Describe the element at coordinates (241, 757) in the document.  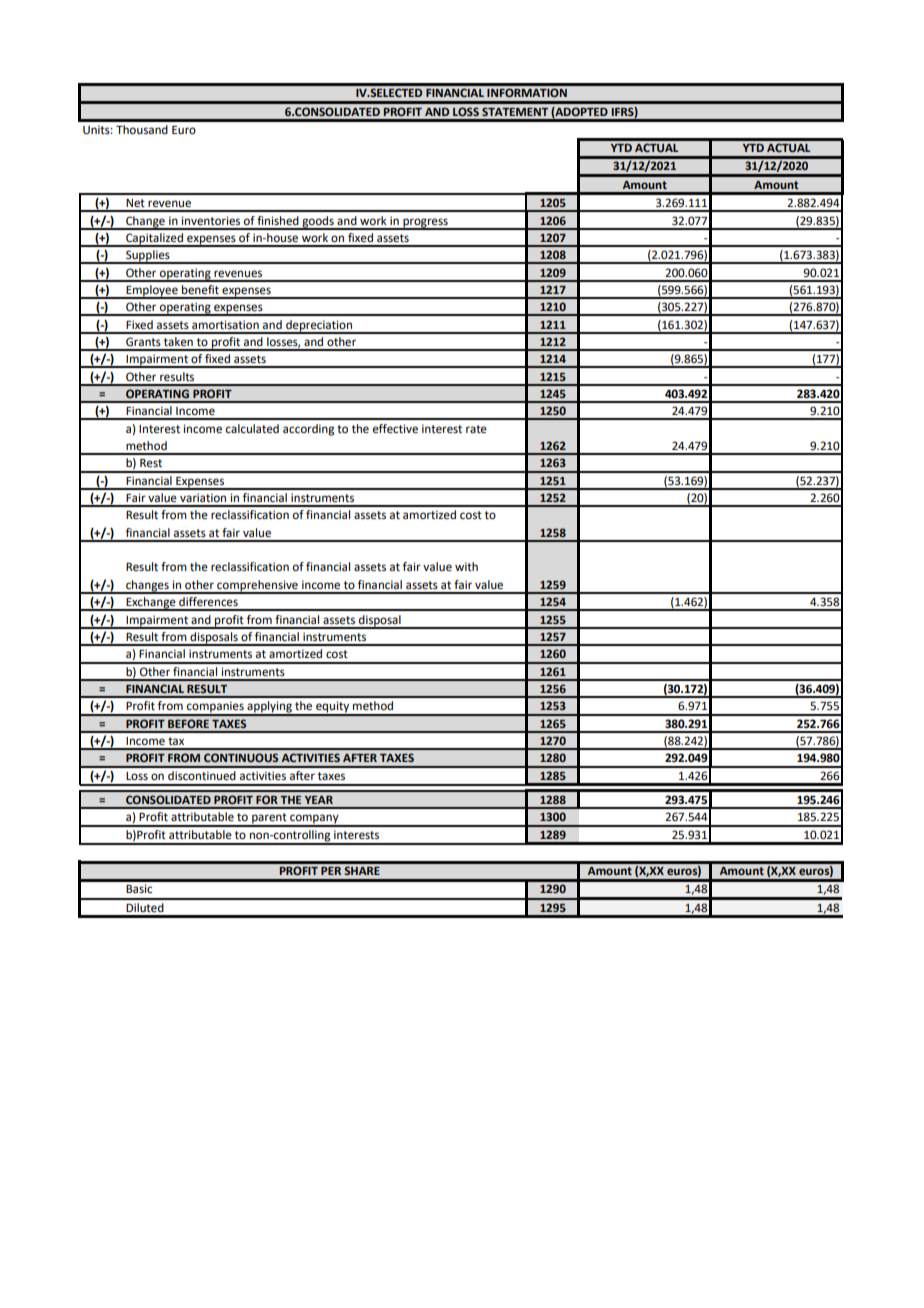
I see `CONTINUOUS` at that location.
